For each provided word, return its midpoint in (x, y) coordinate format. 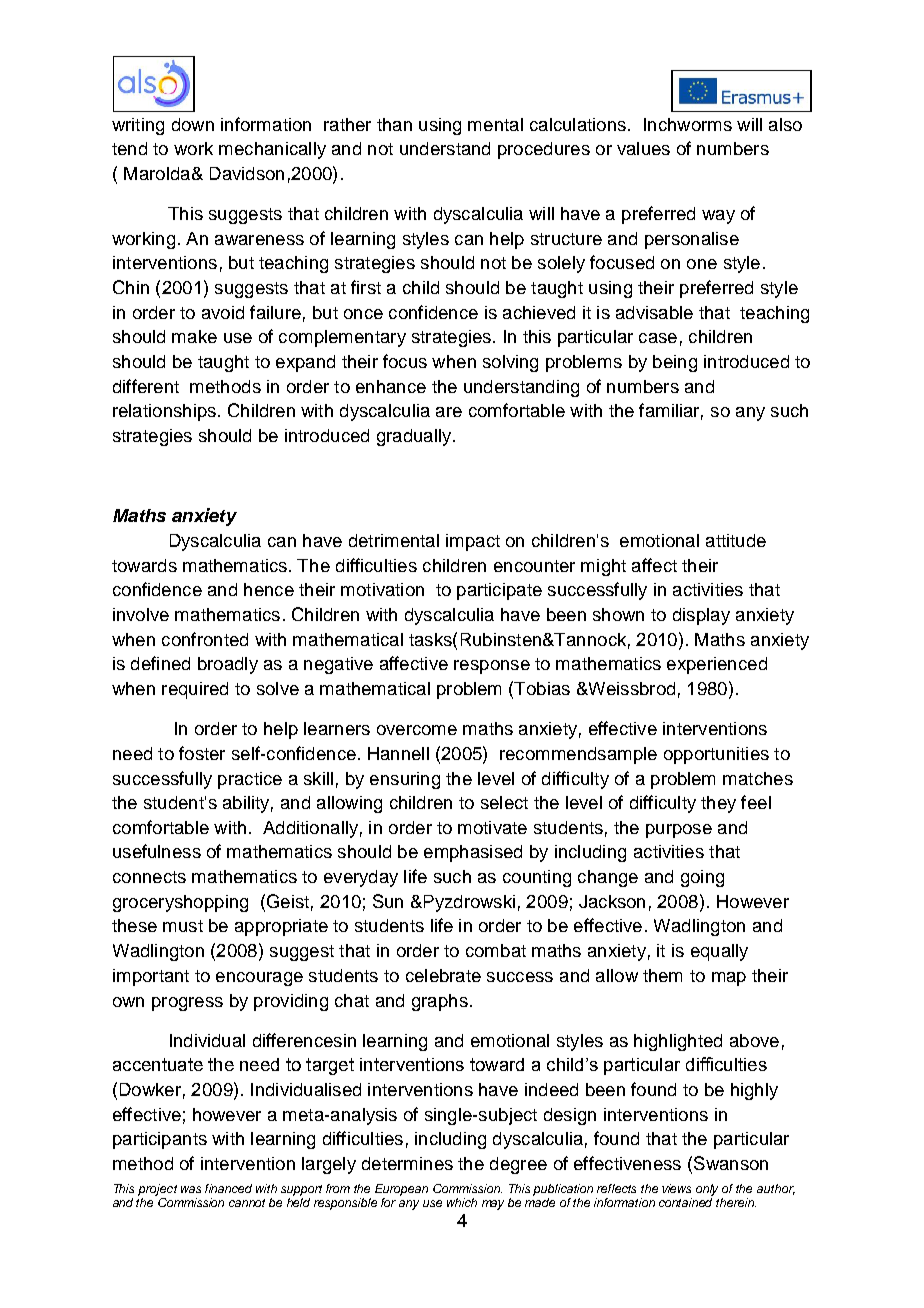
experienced (717, 665)
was (191, 1189)
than (394, 124)
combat (496, 950)
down (193, 124)
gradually (415, 437)
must (183, 926)
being (675, 363)
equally (719, 952)
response (492, 667)
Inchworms (688, 124)
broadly (228, 665)
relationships (164, 412)
